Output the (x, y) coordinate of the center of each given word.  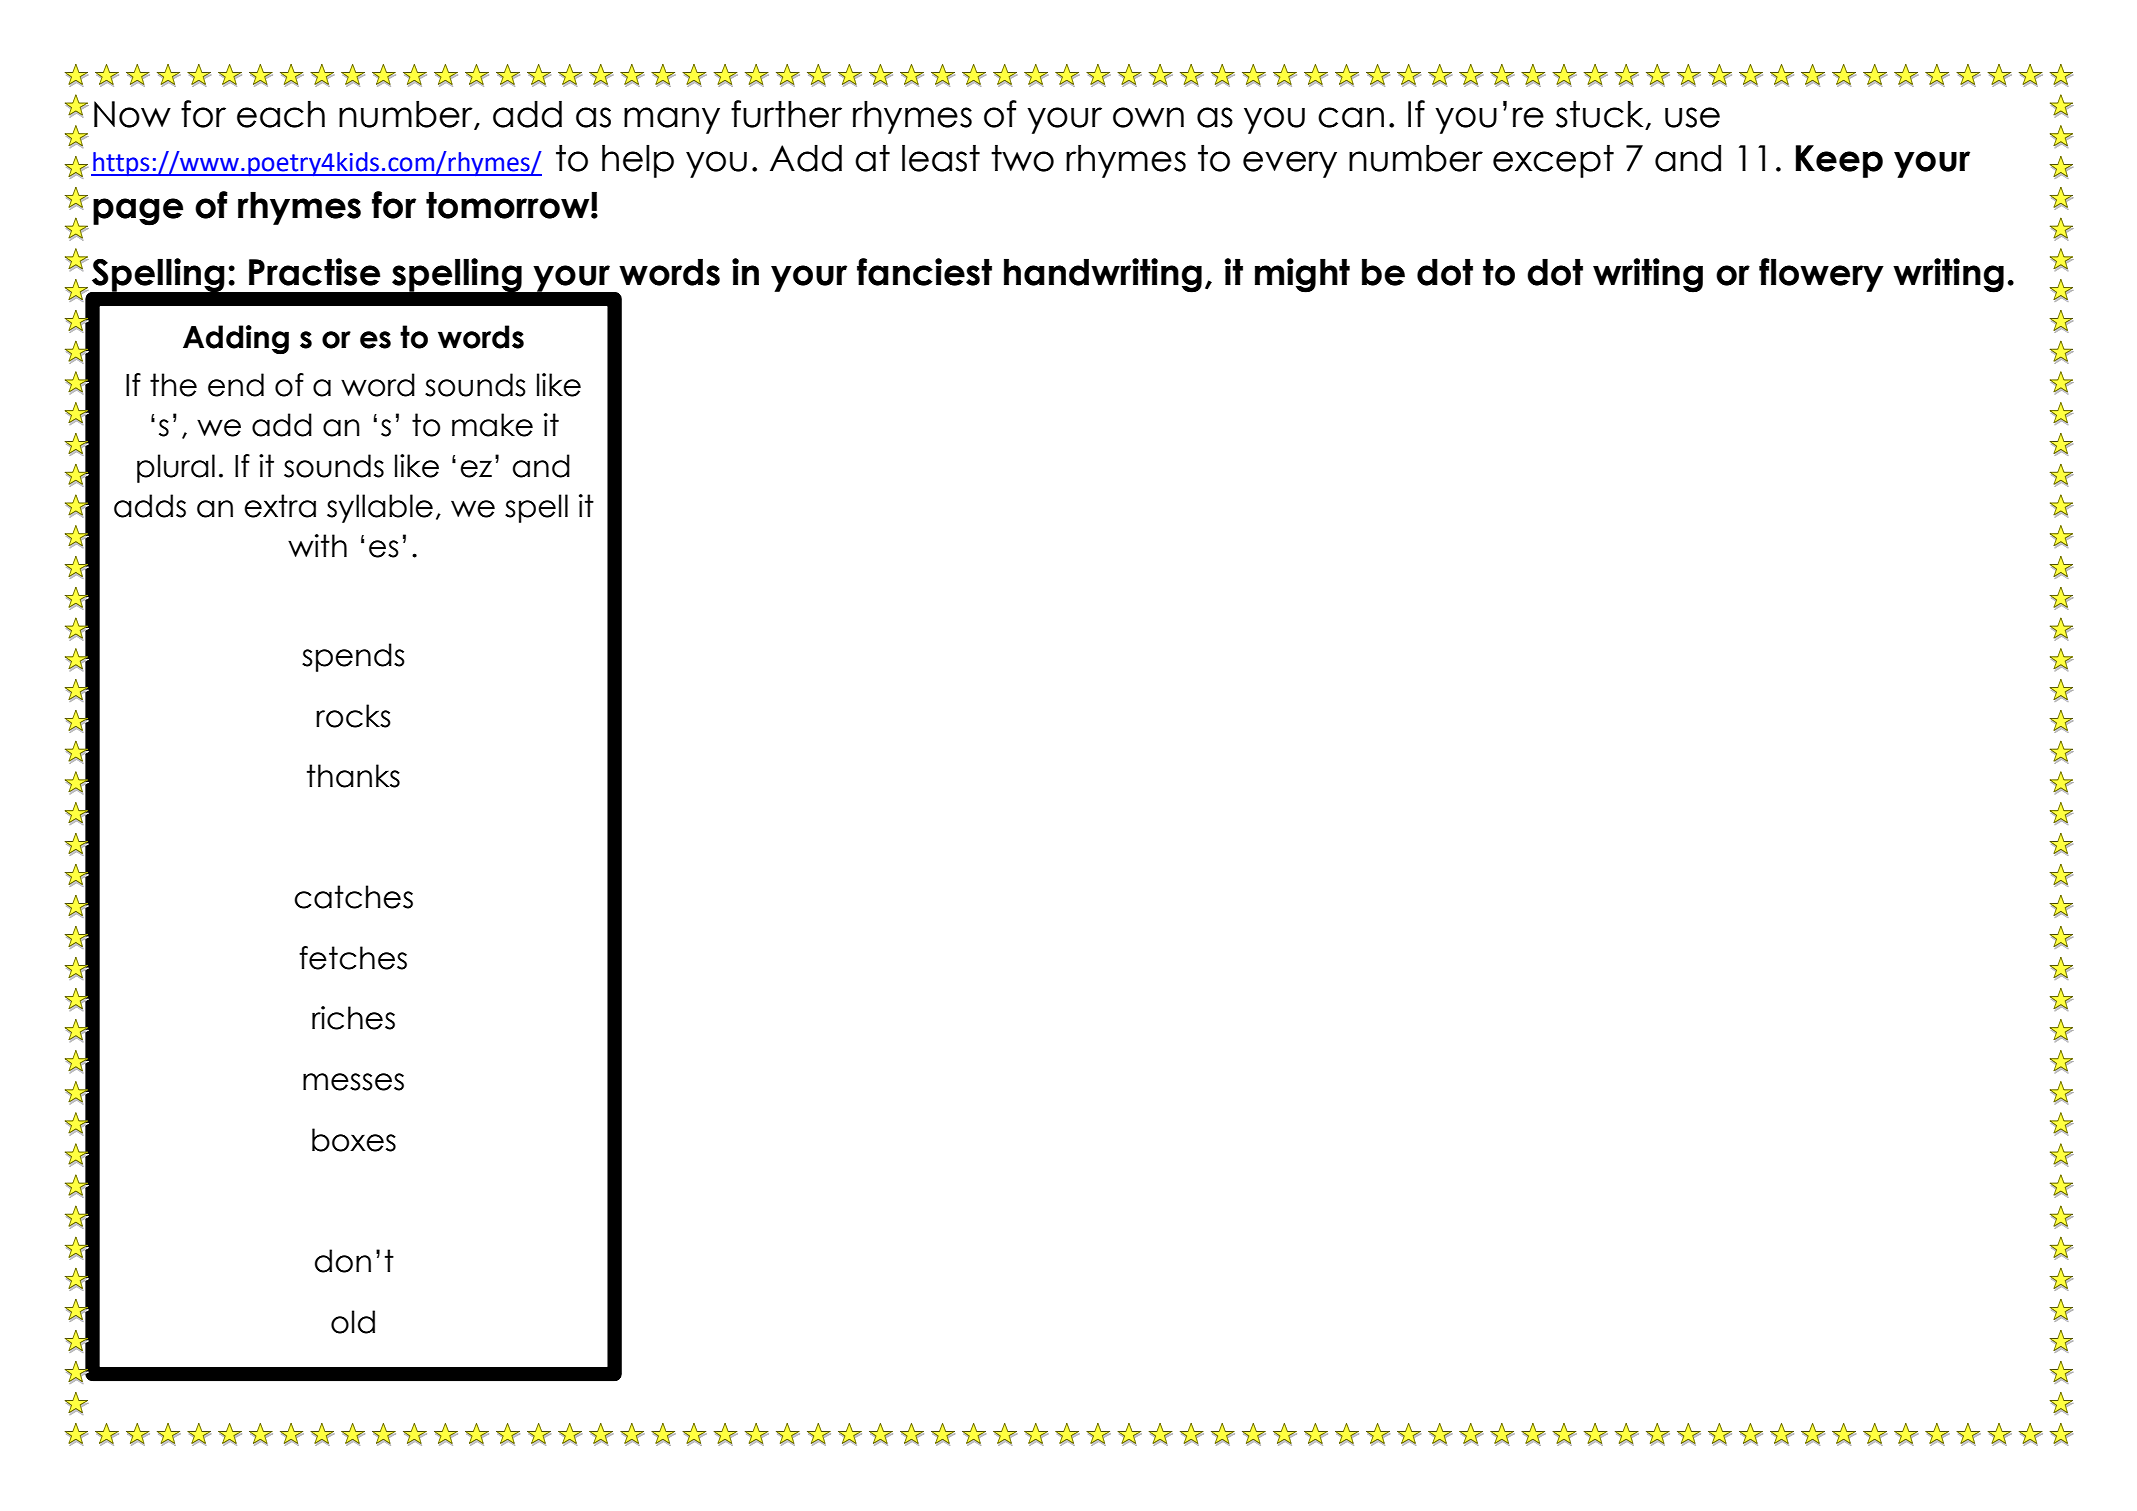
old (353, 1322)
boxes (354, 1140)
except (1553, 161)
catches (353, 897)
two (1022, 158)
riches (353, 1018)
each (281, 114)
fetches (353, 958)
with (317, 545)
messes (353, 1082)
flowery (1821, 275)
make (492, 425)
